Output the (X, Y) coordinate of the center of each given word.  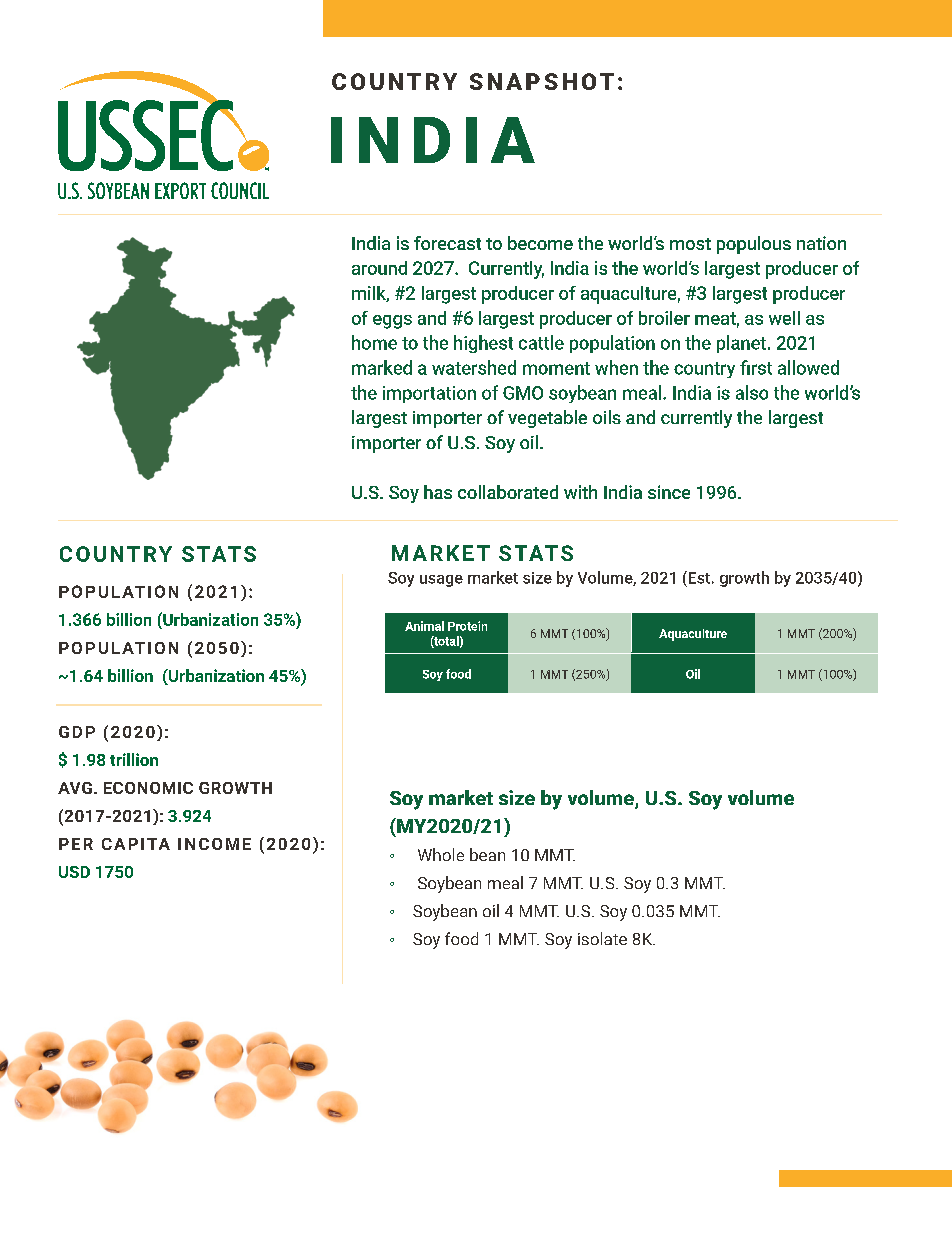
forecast (447, 243)
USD (74, 872)
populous (754, 245)
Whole (441, 854)
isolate (602, 938)
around (379, 268)
